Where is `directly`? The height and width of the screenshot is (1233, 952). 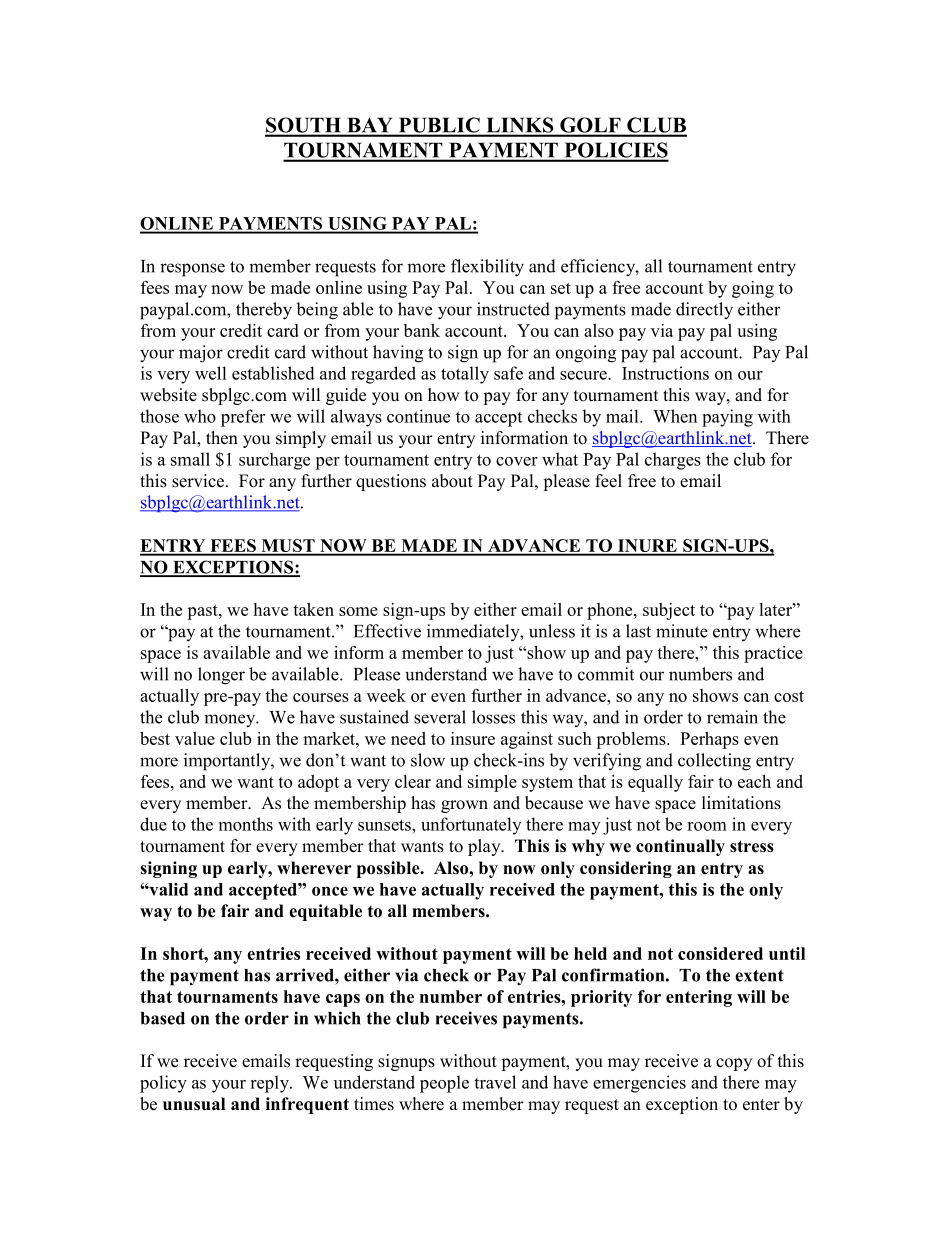 directly is located at coordinates (704, 311).
